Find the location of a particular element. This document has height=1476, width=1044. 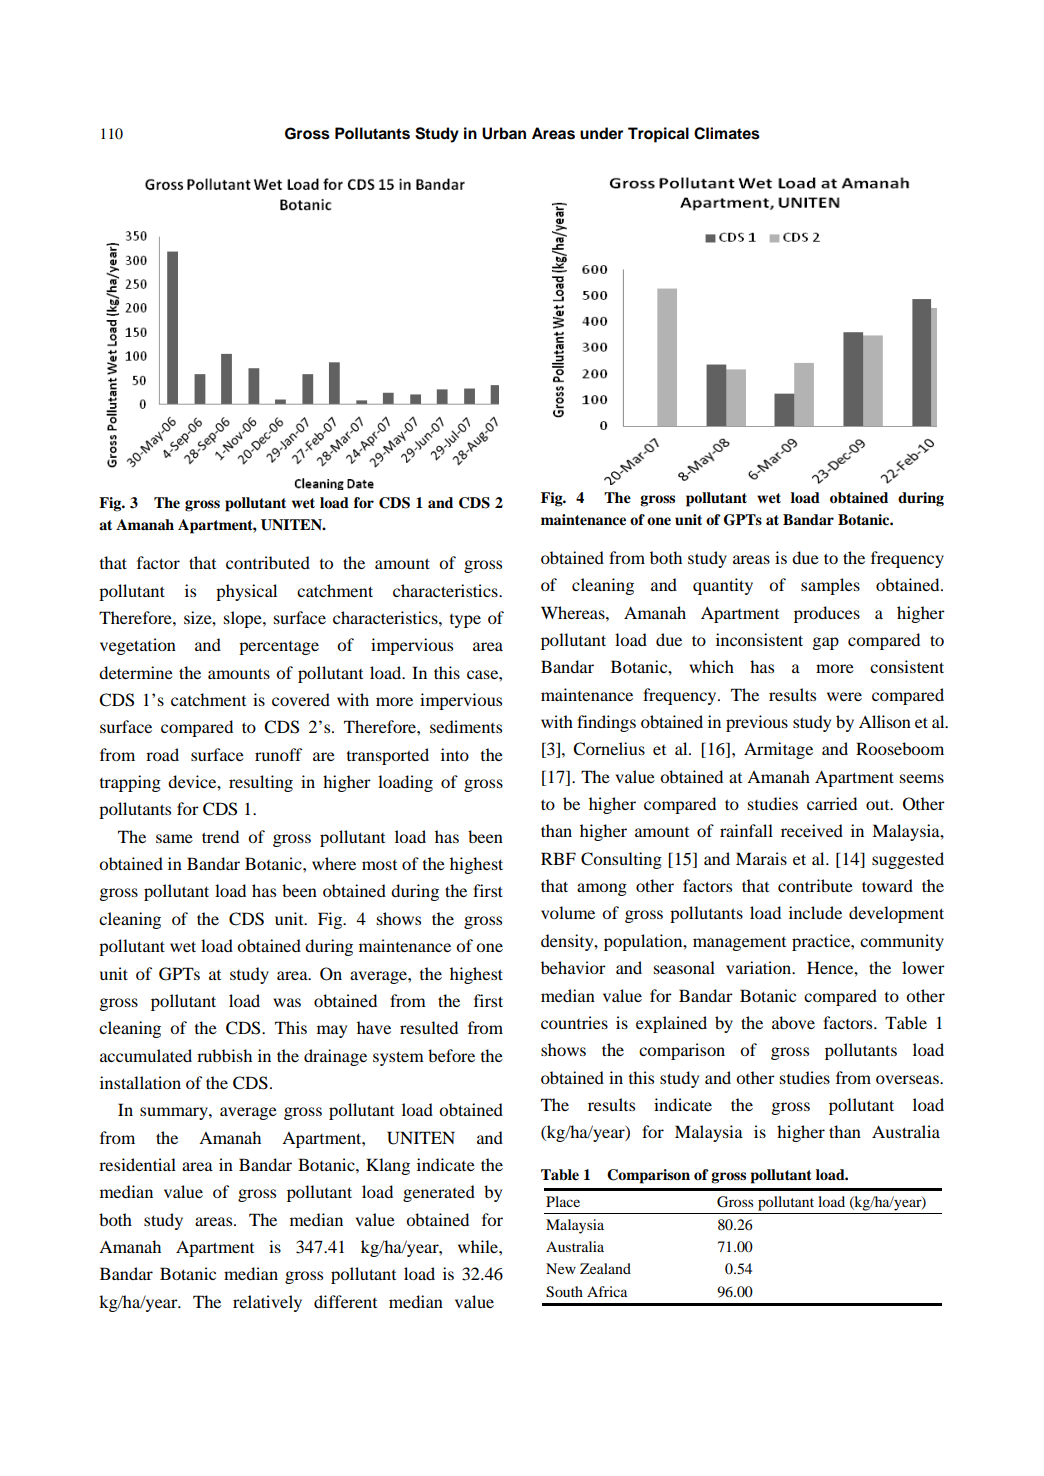

were is located at coordinates (844, 696).
